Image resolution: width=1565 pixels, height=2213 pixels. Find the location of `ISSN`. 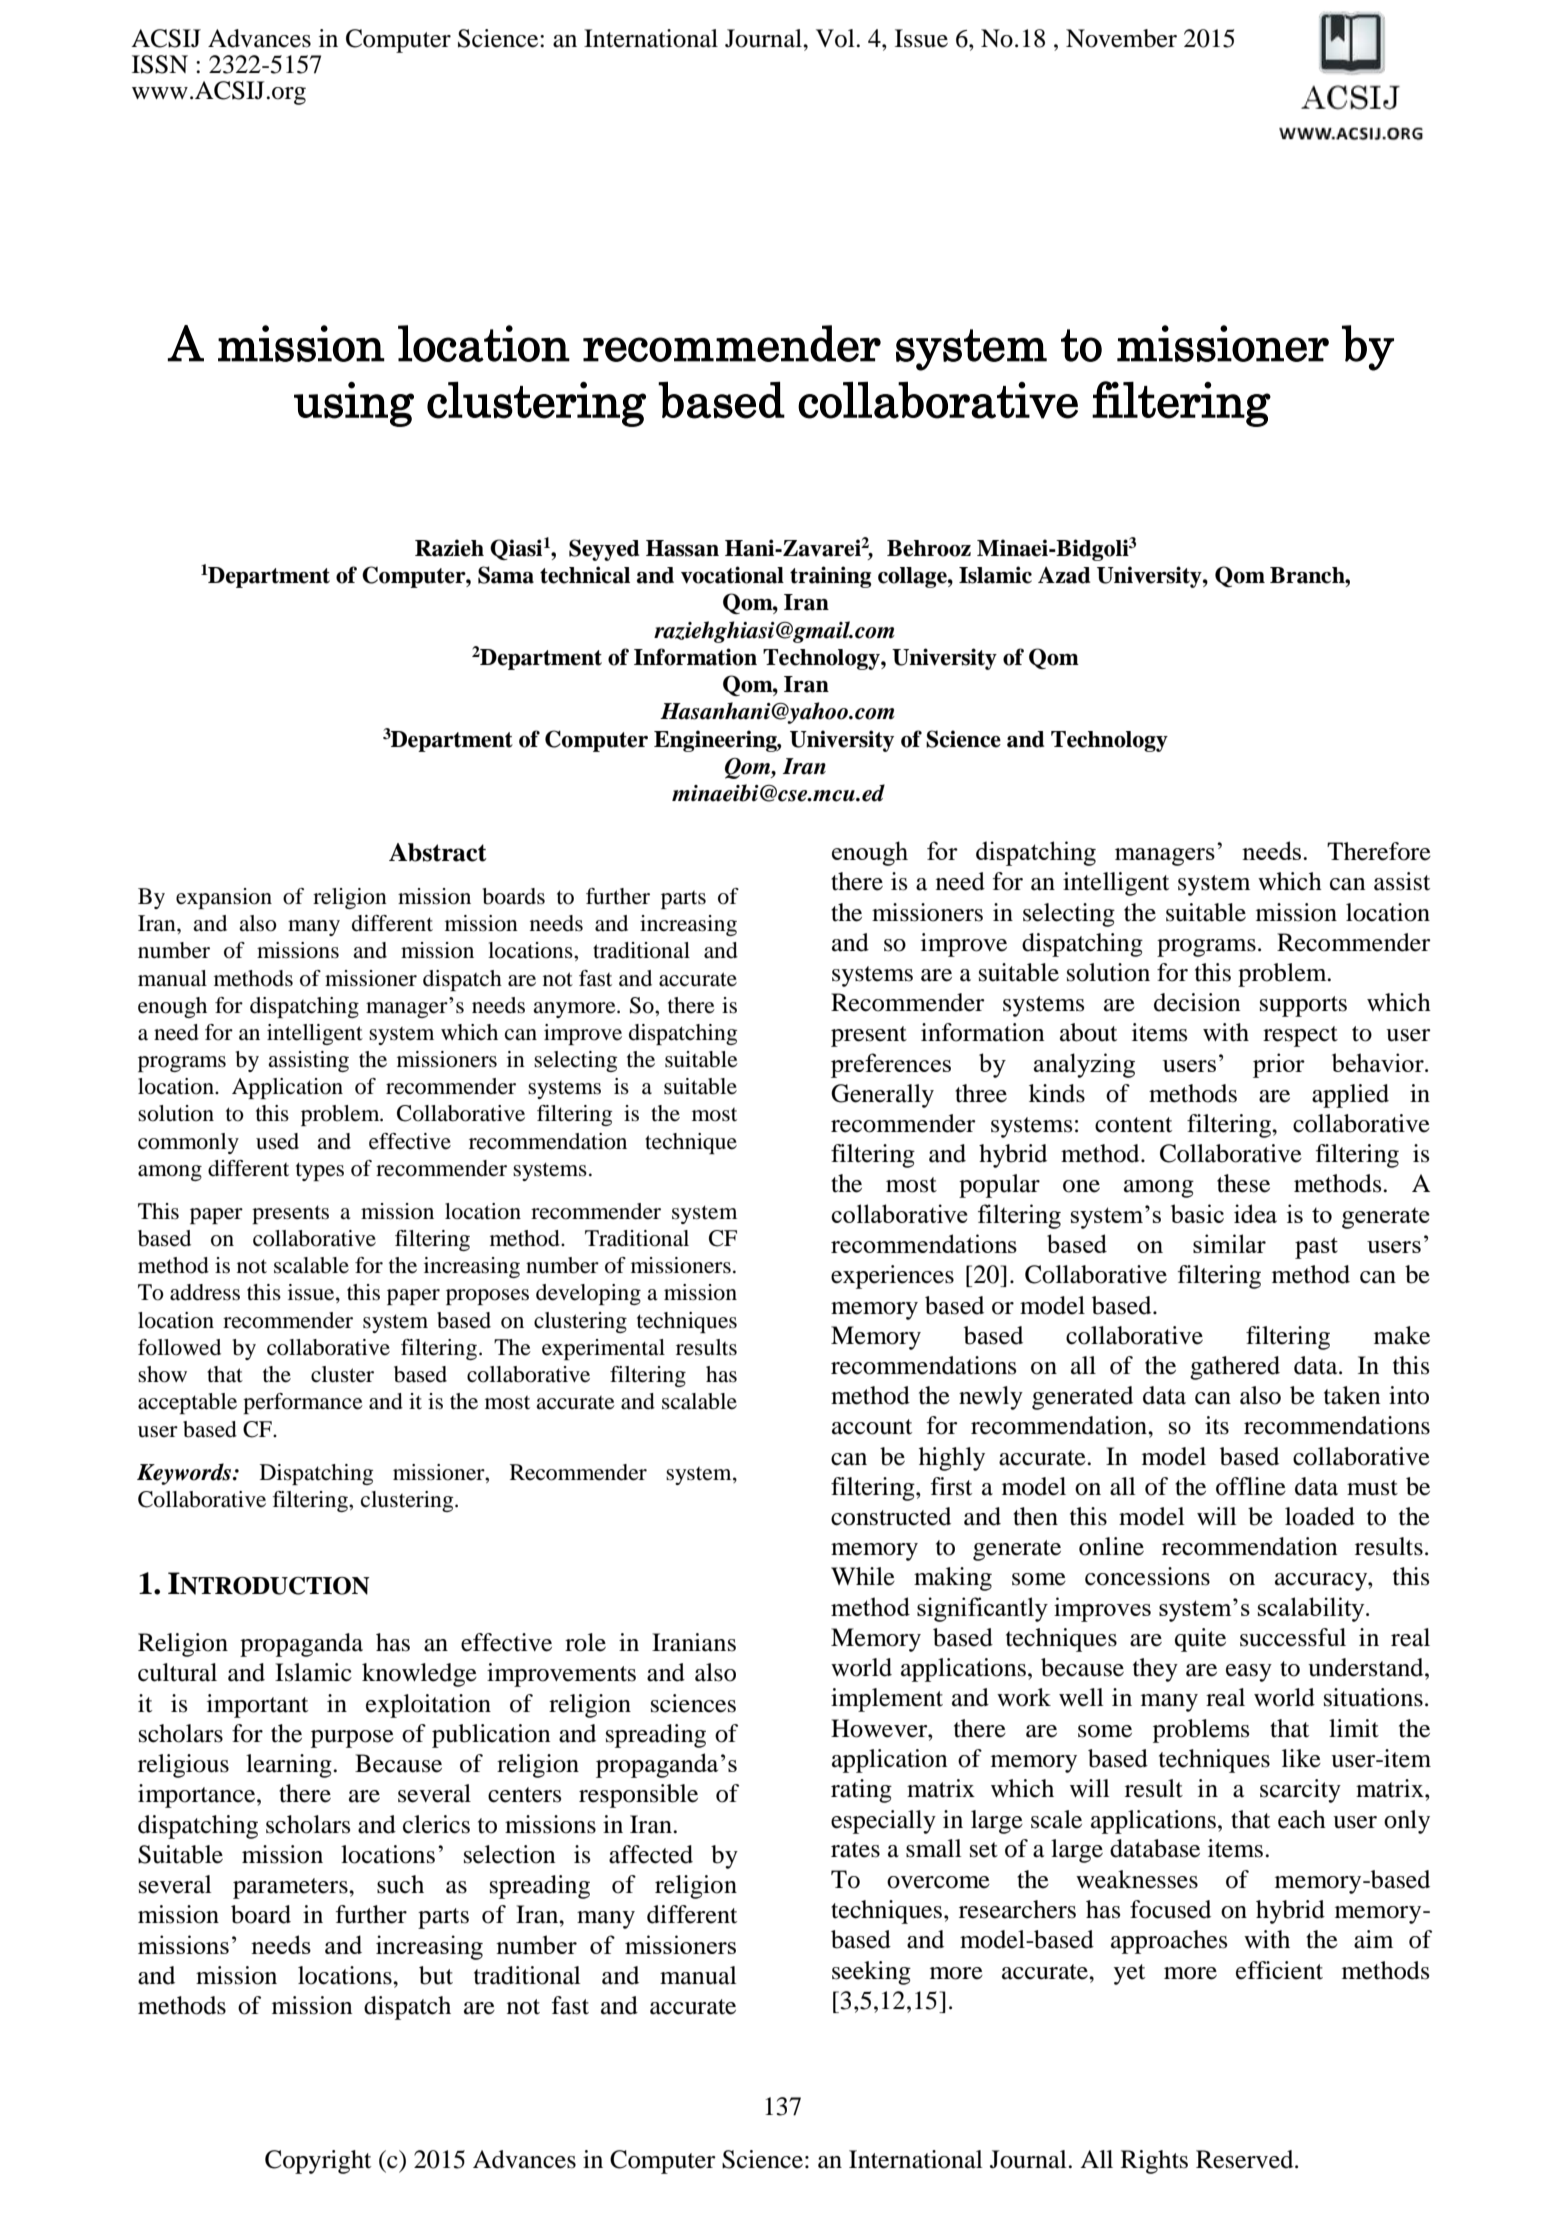

ISSN is located at coordinates (160, 64).
